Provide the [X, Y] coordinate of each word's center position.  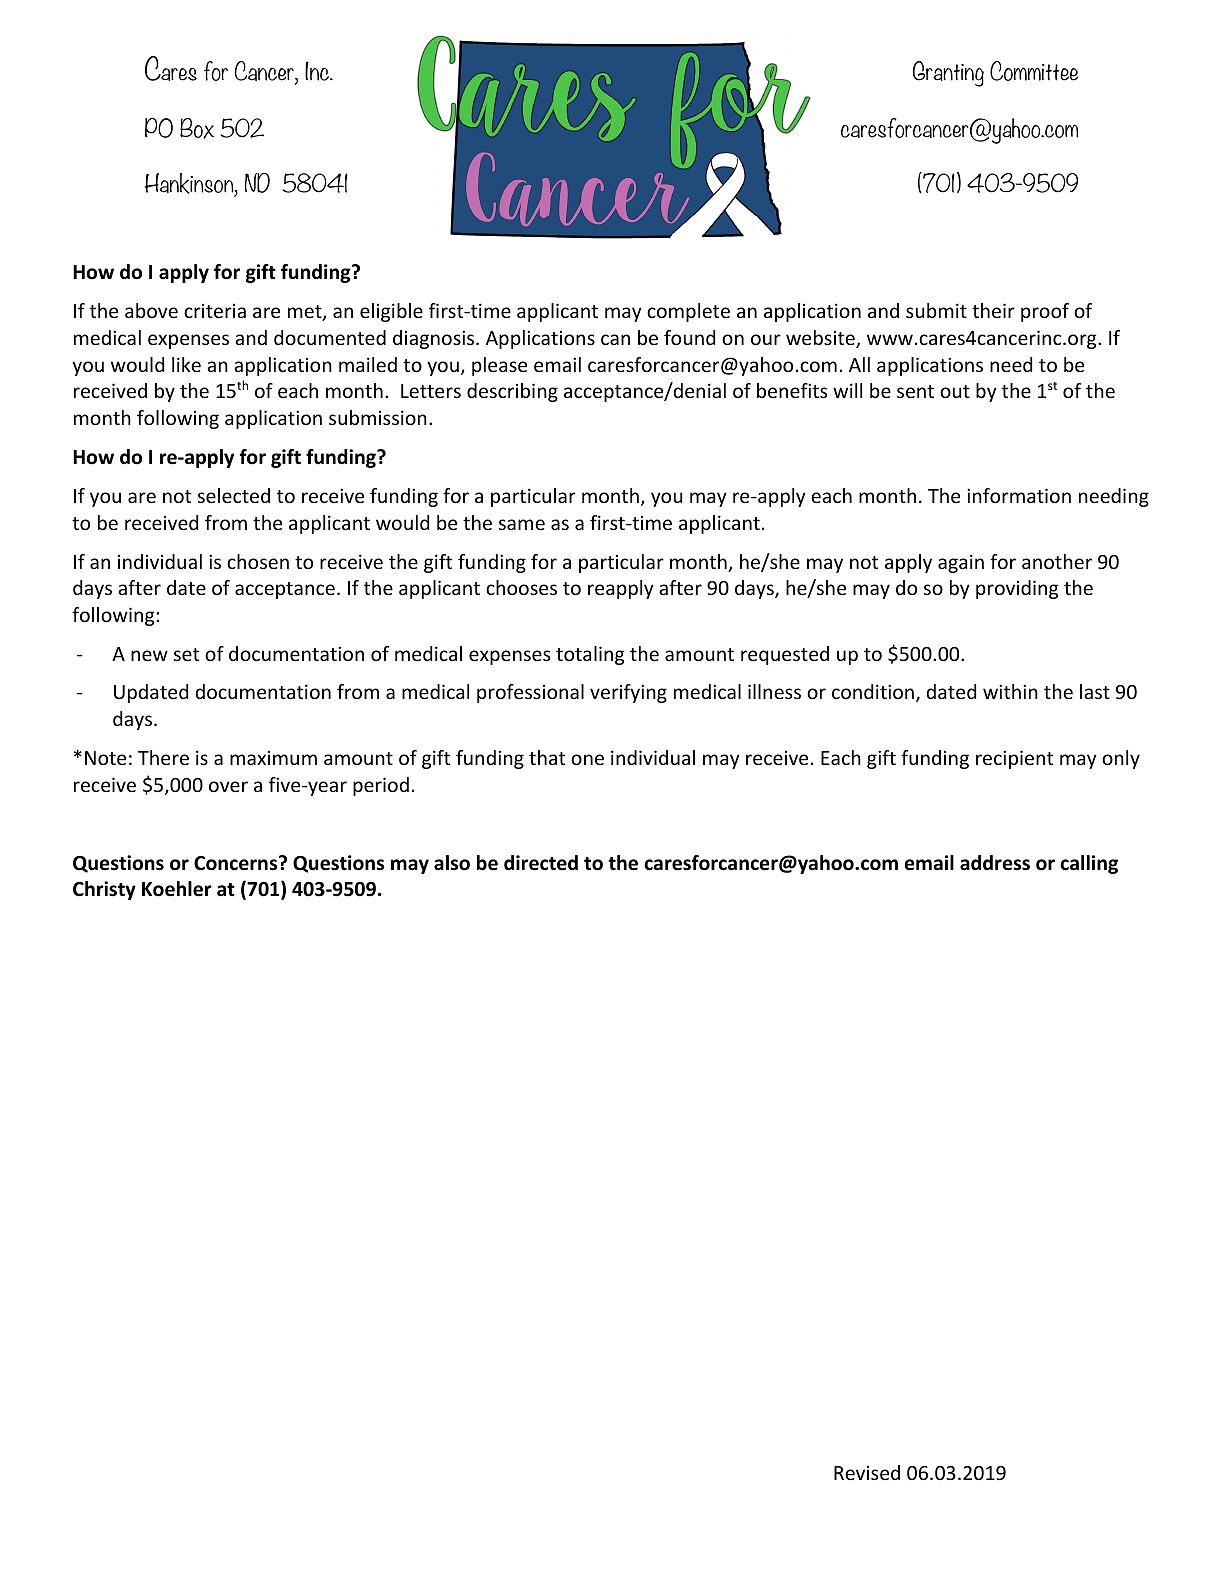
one [587, 759]
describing [512, 392]
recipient [1014, 759]
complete [688, 312]
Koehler [177, 889]
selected [234, 495]
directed [541, 863]
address [995, 863]
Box [197, 128]
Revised [867, 1472]
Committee [1034, 71]
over [228, 786]
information [1019, 495]
